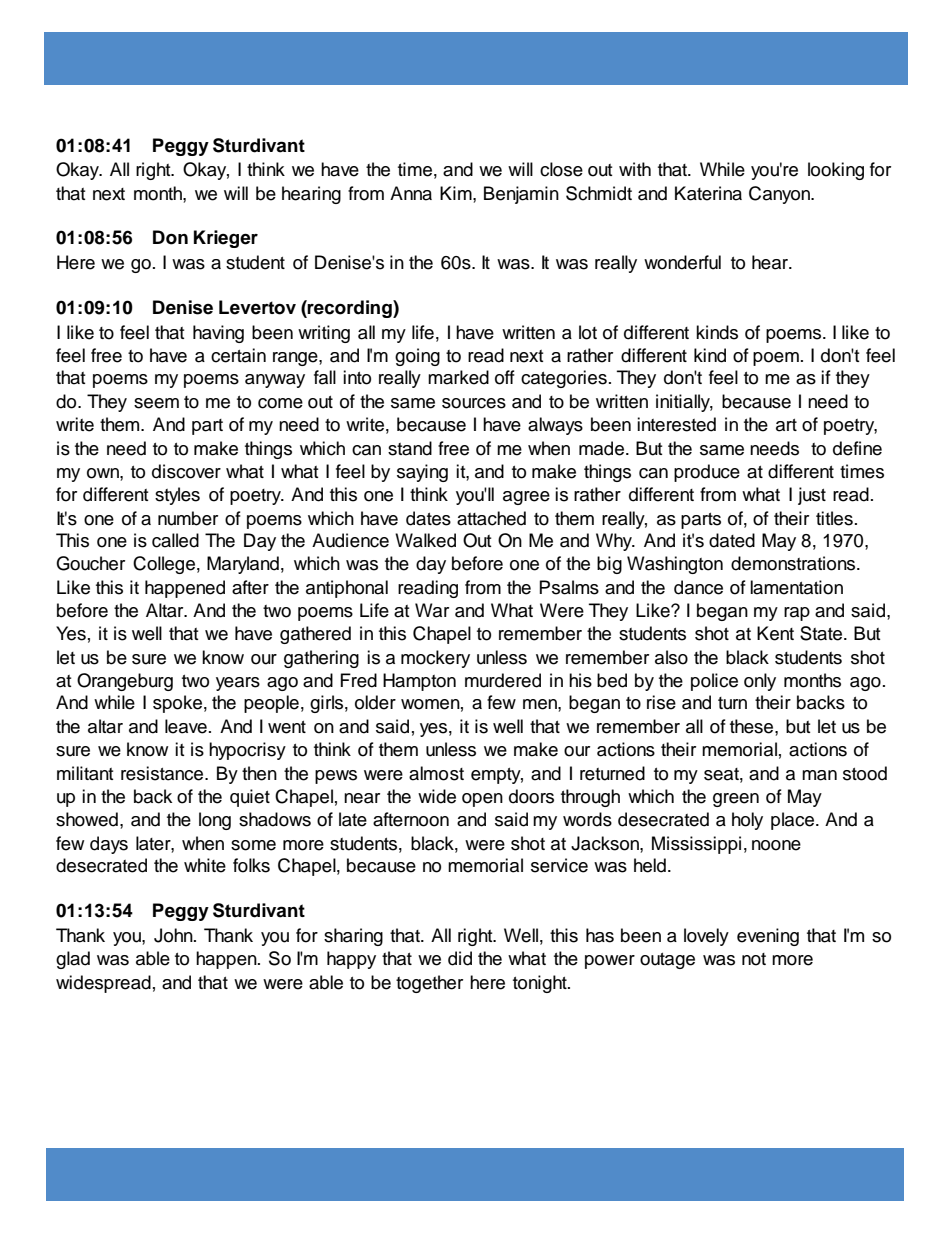  Describe the element at coordinates (215, 821) in the document. I see `long` at that location.
